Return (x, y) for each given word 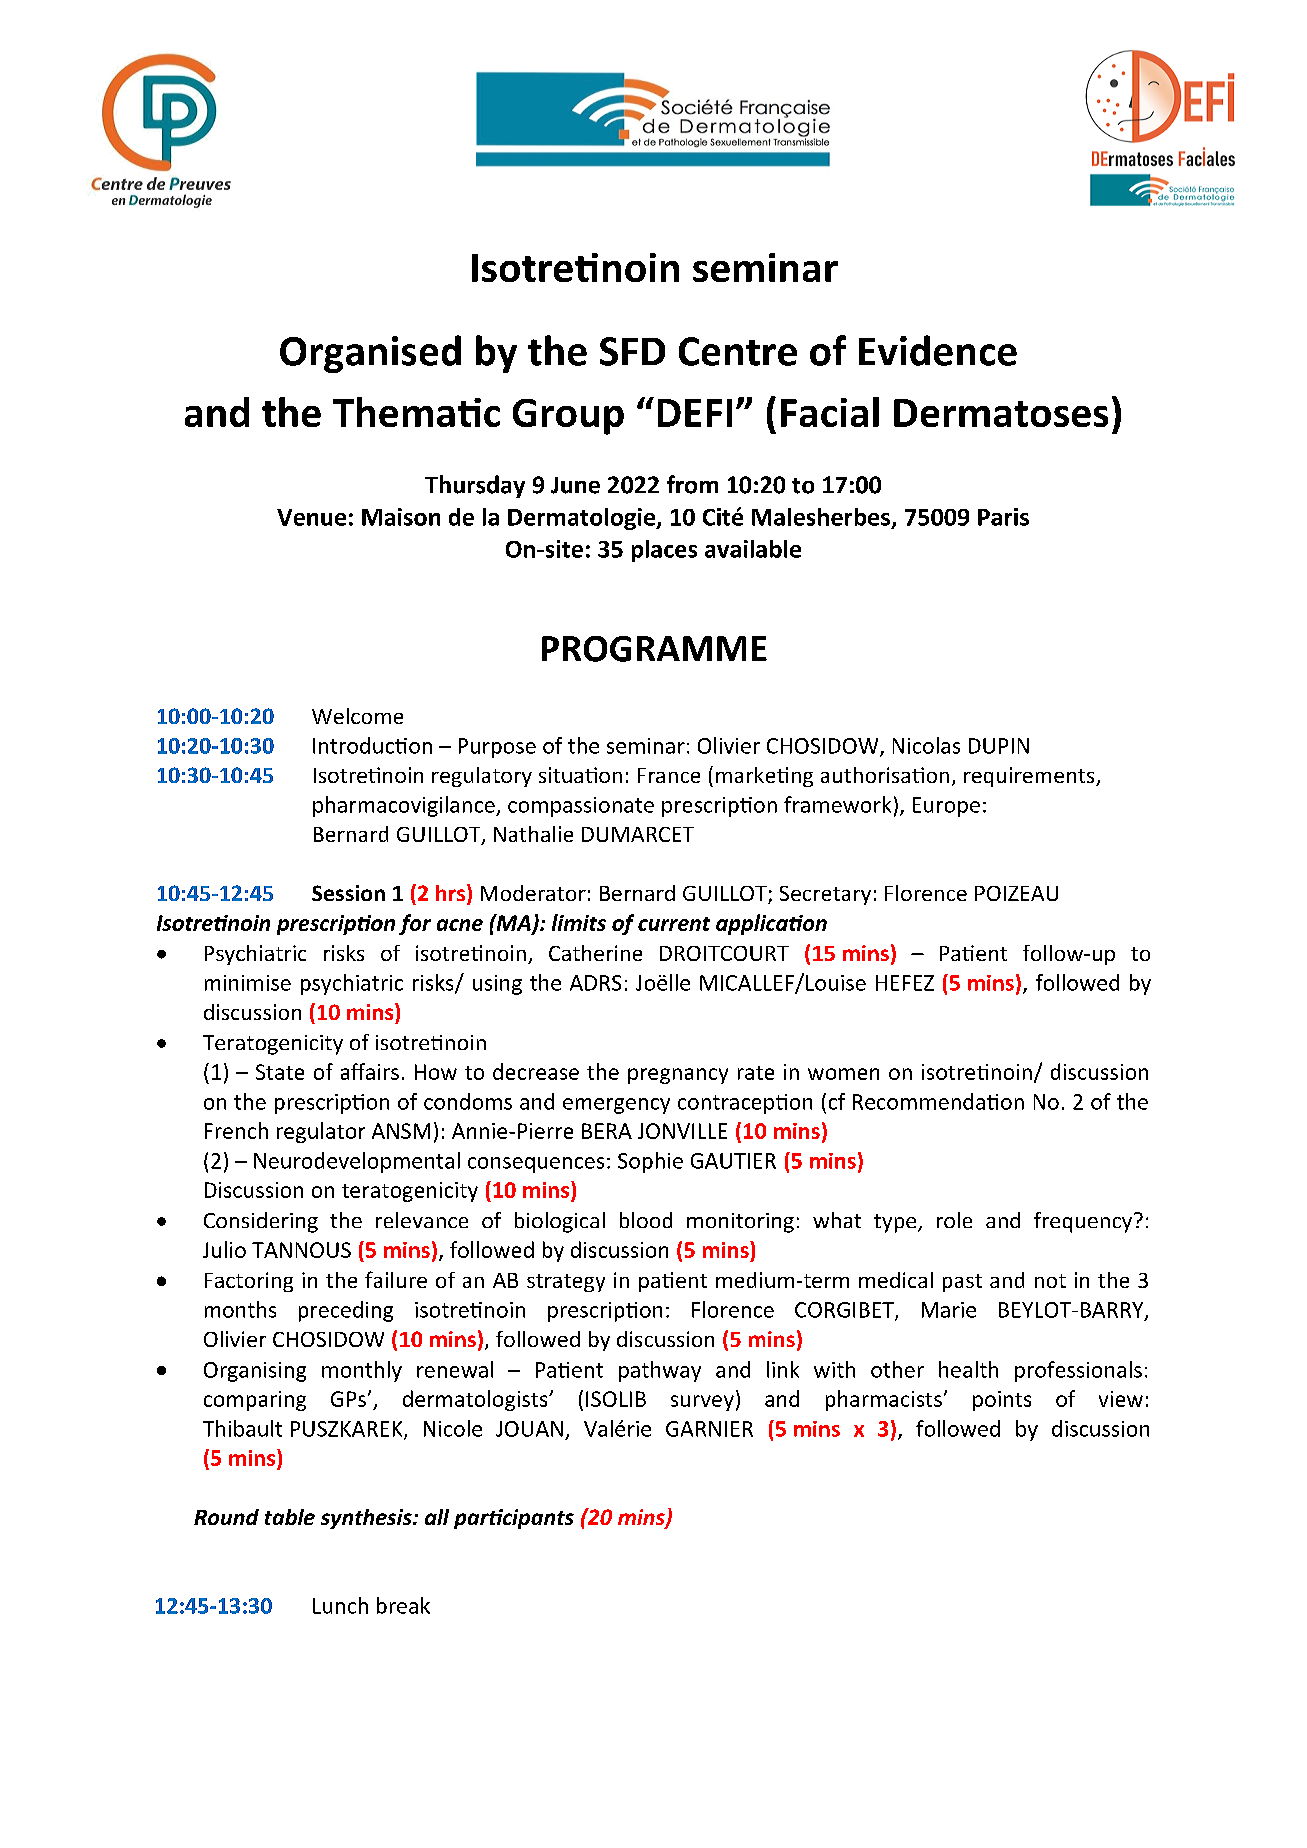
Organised (370, 354)
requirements (1030, 777)
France (669, 775)
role (954, 1220)
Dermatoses (1001, 413)
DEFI (695, 413)
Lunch (340, 1605)
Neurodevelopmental (357, 1162)
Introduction (372, 745)
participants (514, 1519)
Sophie (650, 1162)
